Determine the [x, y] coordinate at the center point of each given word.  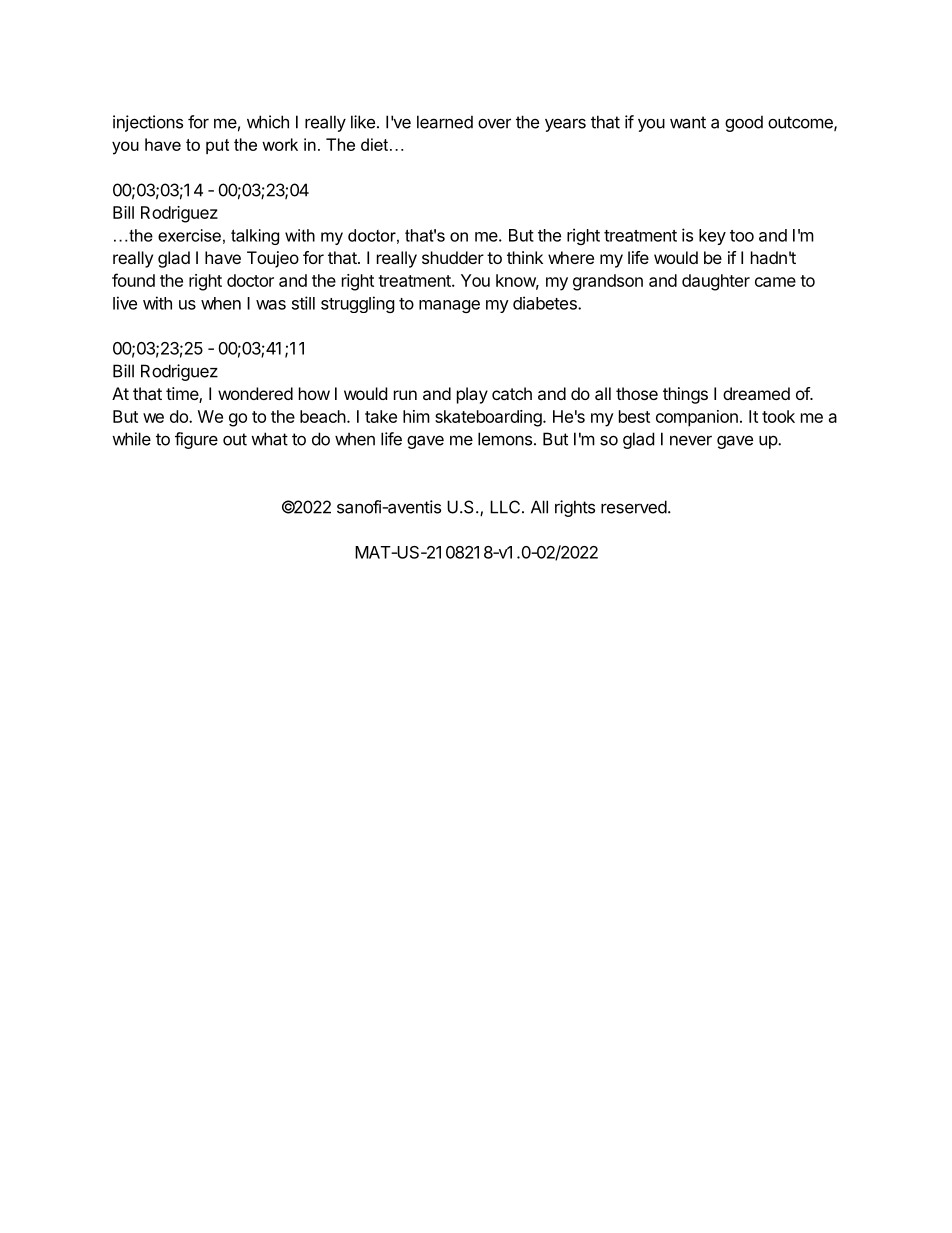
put [217, 146]
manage [449, 306]
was [271, 305]
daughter [716, 282]
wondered [255, 393]
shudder [453, 257]
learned [445, 122]
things [685, 395]
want [688, 122]
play [472, 395]
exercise [189, 235]
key [712, 237]
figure [196, 440]
